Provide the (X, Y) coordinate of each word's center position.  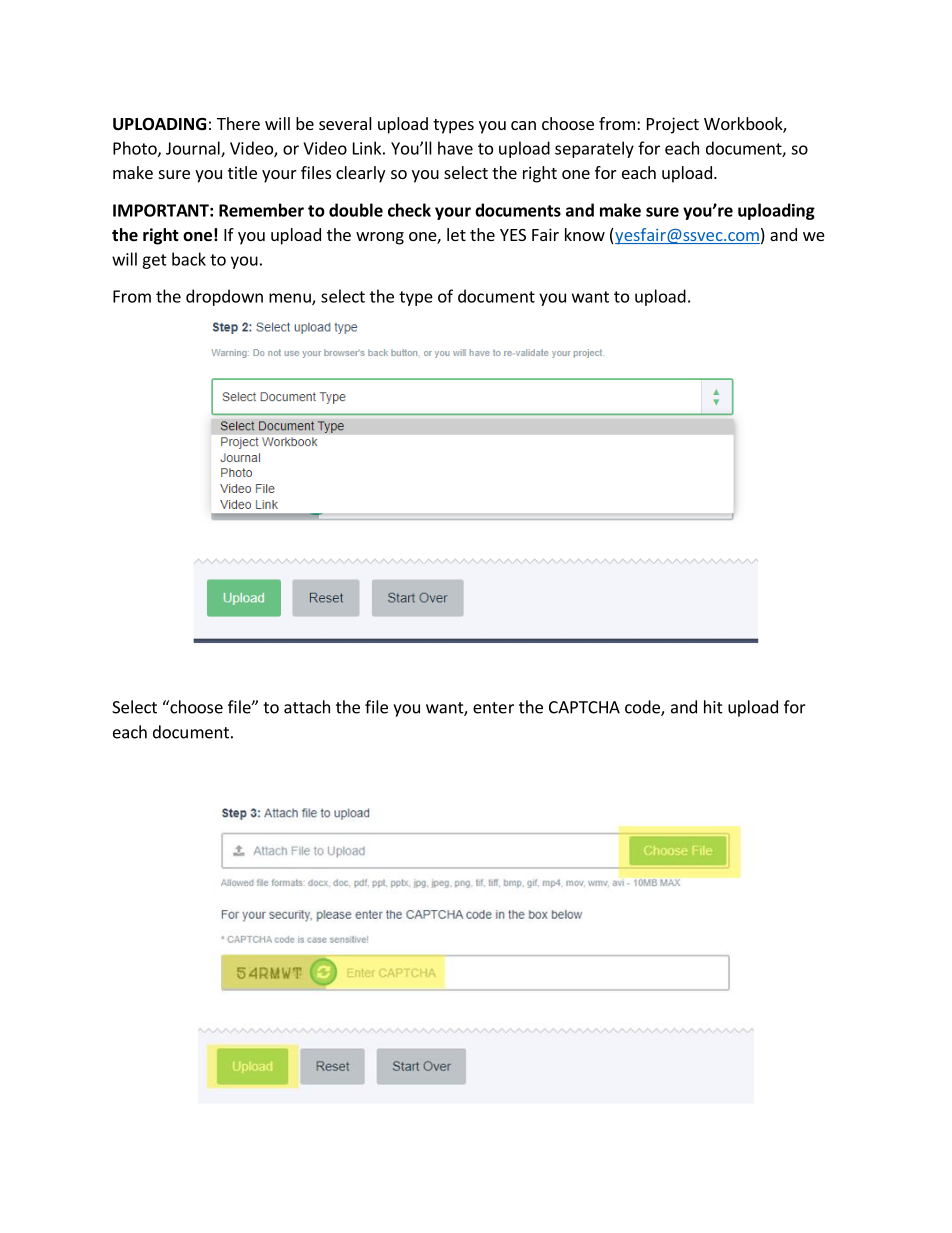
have (455, 148)
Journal (194, 149)
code (643, 708)
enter (493, 708)
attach (307, 707)
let (456, 234)
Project (673, 125)
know (585, 234)
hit (713, 707)
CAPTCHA (584, 707)
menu (291, 299)
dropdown (224, 297)
